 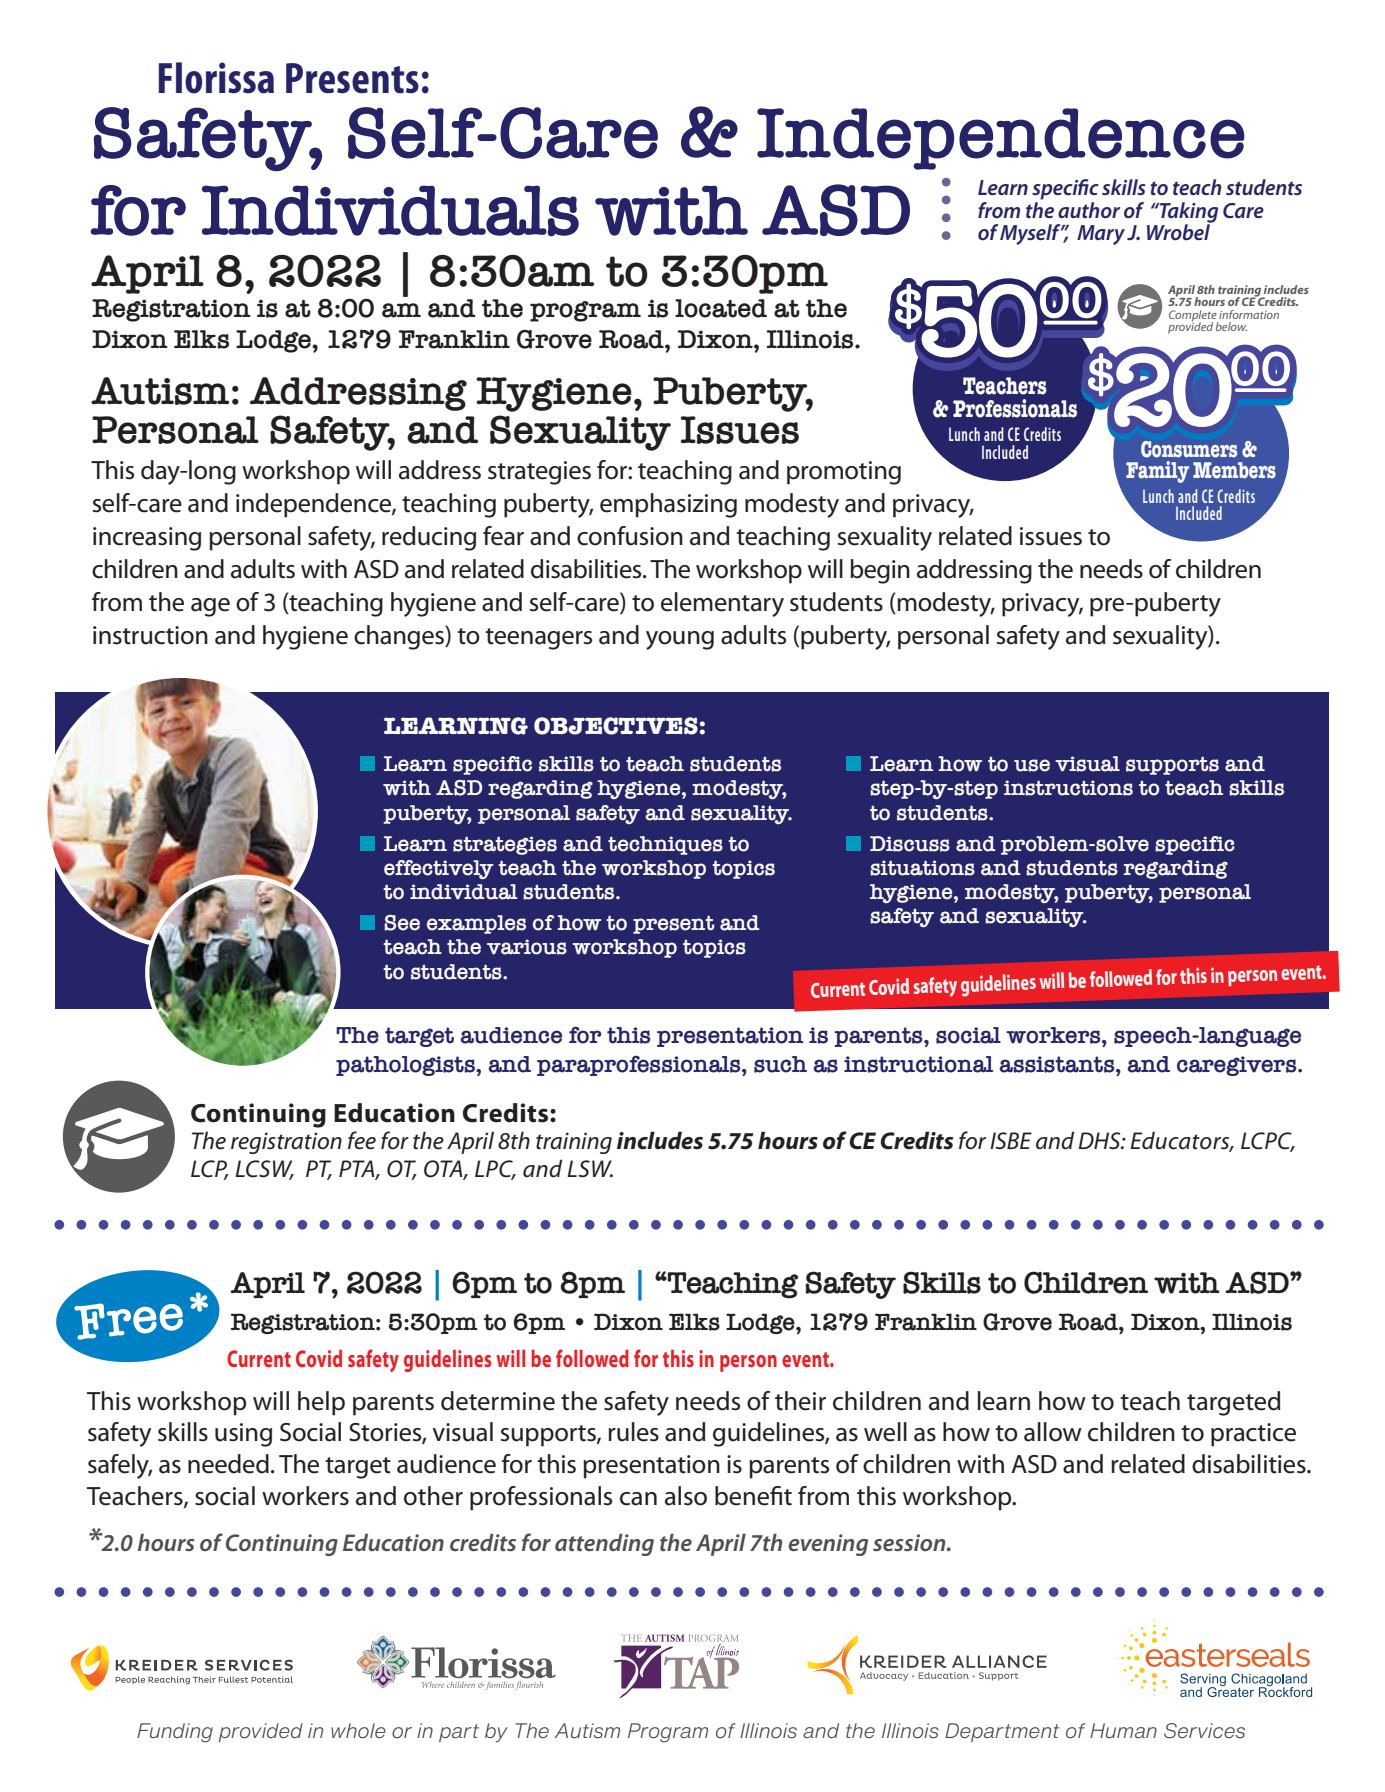 What do you see at coordinates (1101, 235) in the screenshot?
I see `Mary` at bounding box center [1101, 235].
